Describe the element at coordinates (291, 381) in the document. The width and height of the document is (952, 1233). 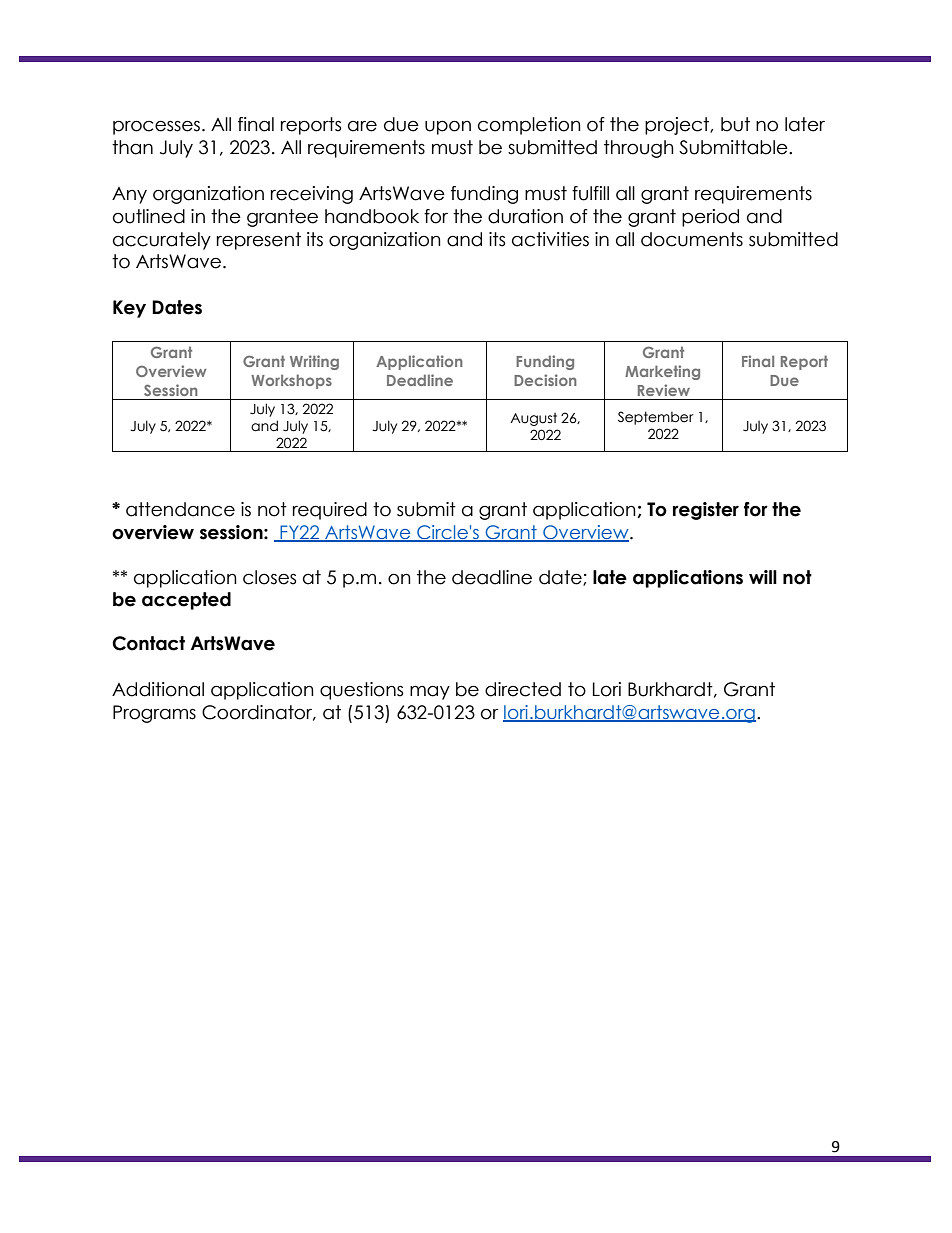
I see `Workshops` at that location.
